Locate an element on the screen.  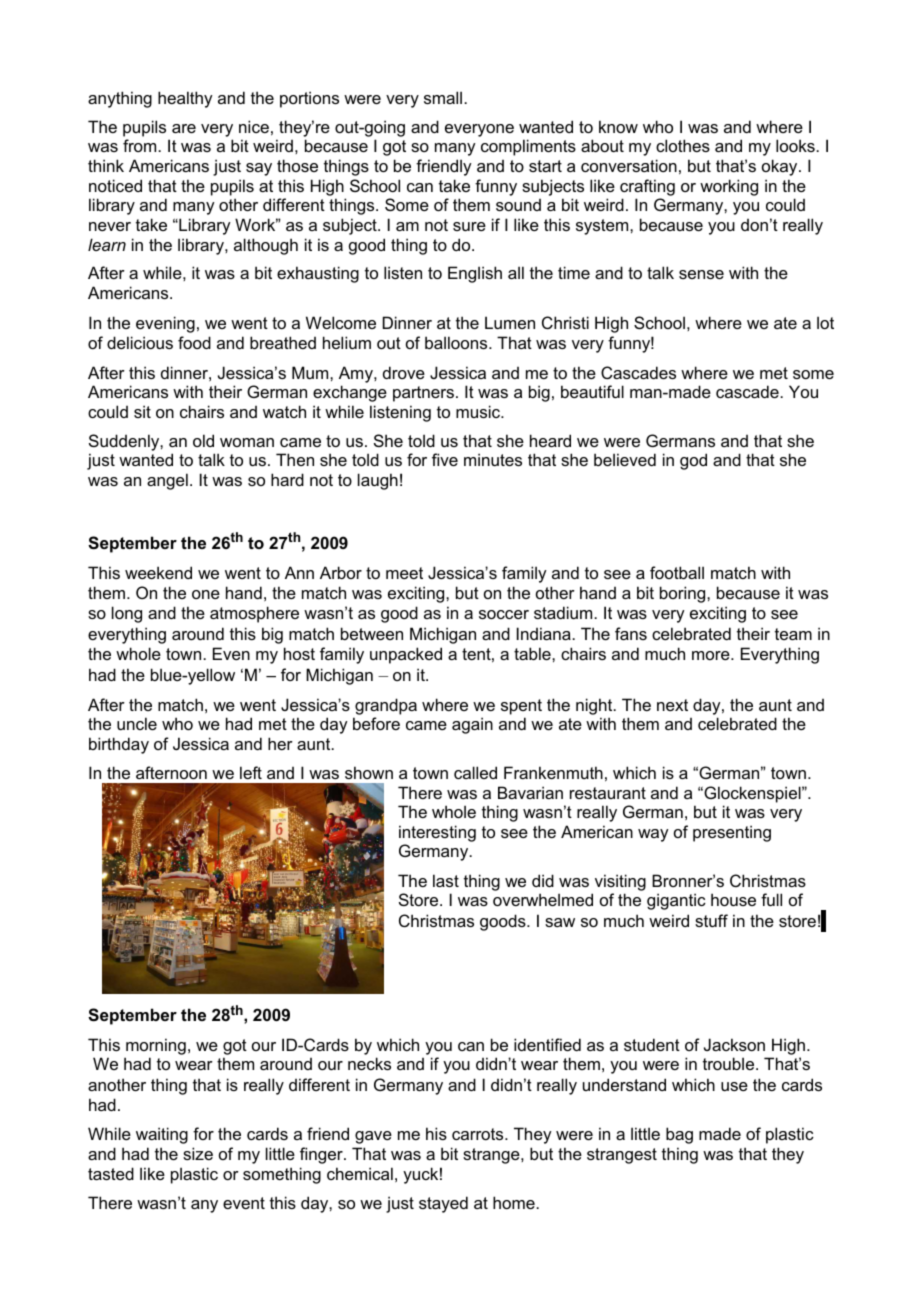
clothes is located at coordinates (683, 145).
